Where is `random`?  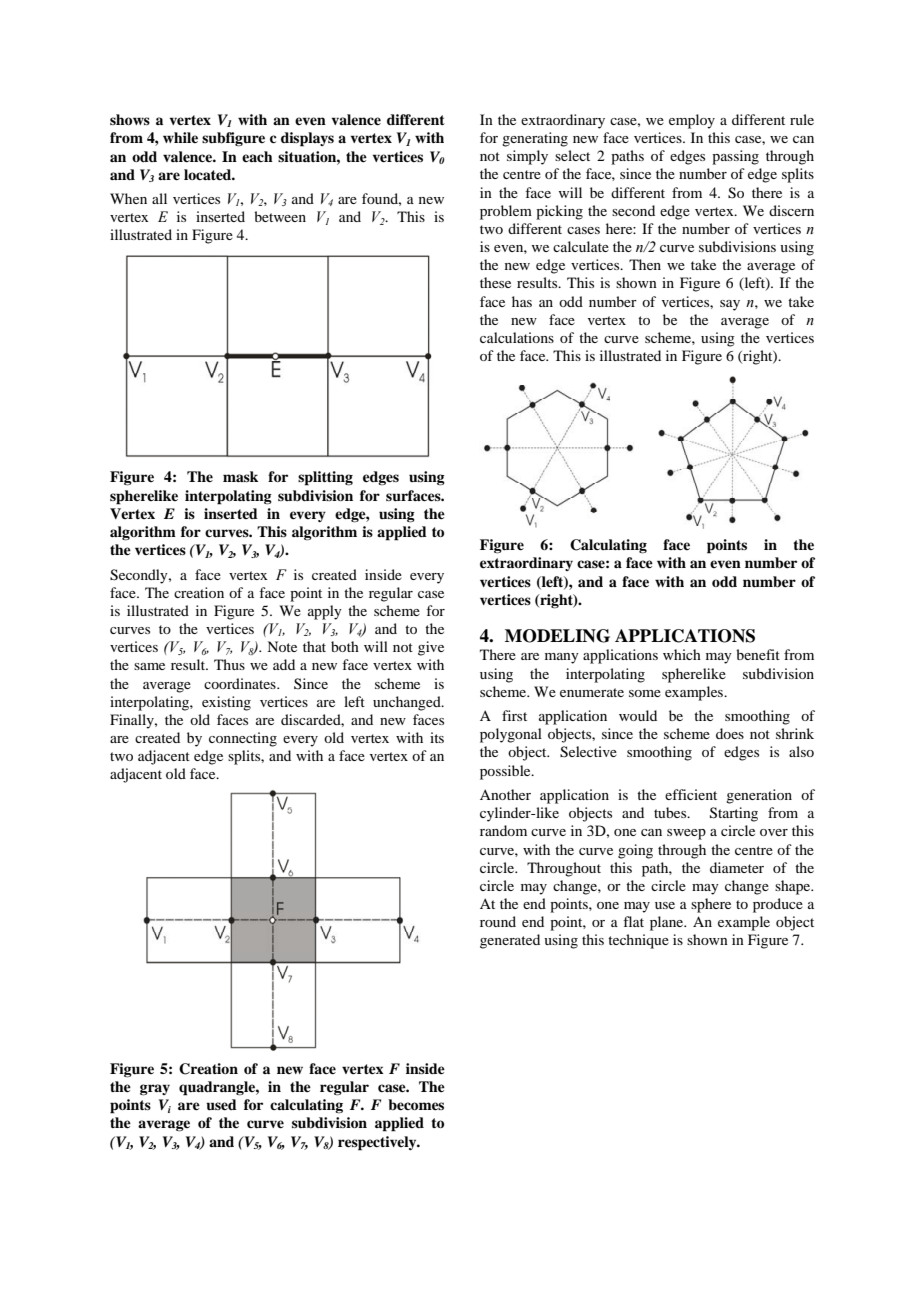
random is located at coordinates (503, 830).
